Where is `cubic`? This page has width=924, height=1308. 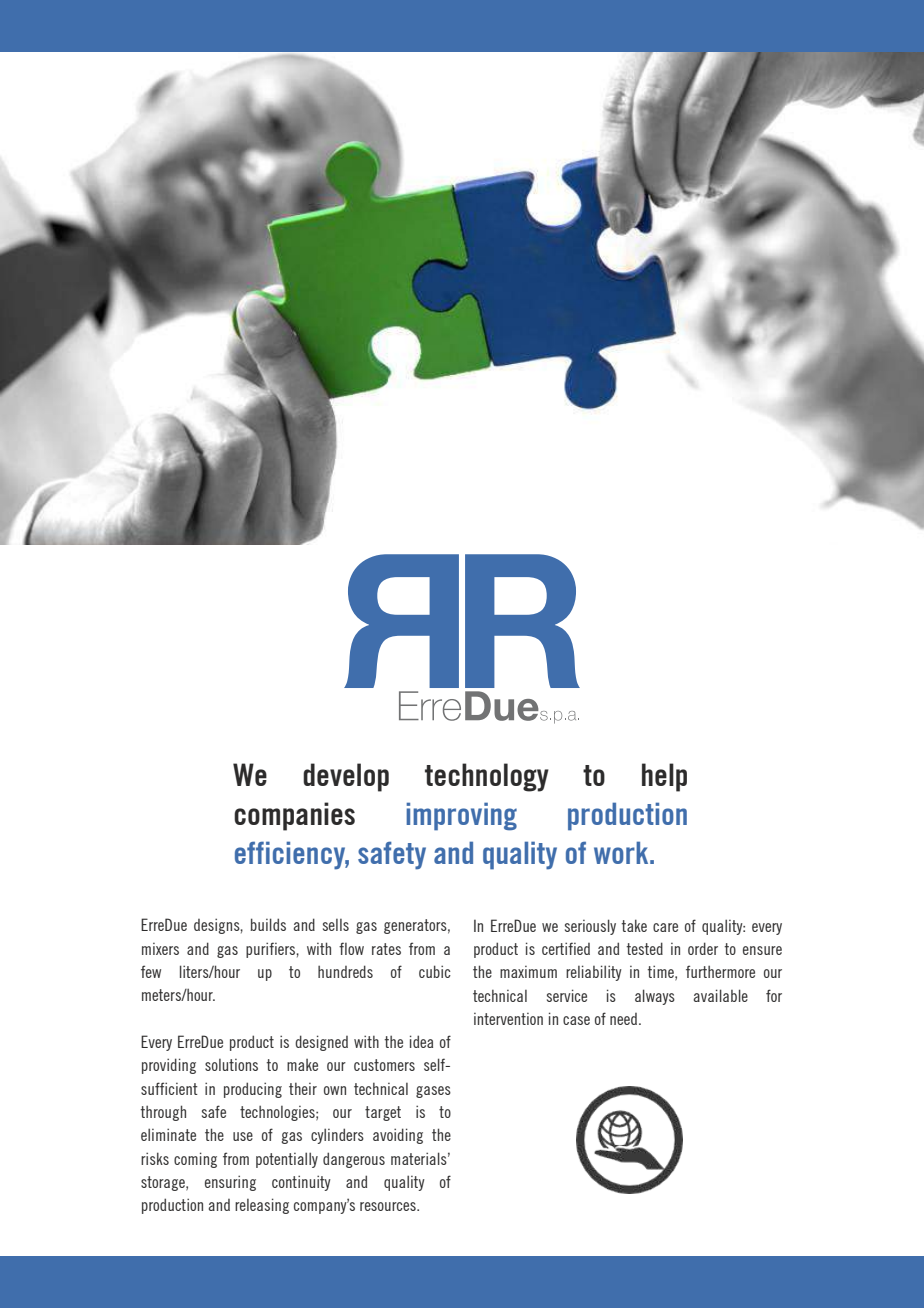
cubic is located at coordinates (435, 971).
